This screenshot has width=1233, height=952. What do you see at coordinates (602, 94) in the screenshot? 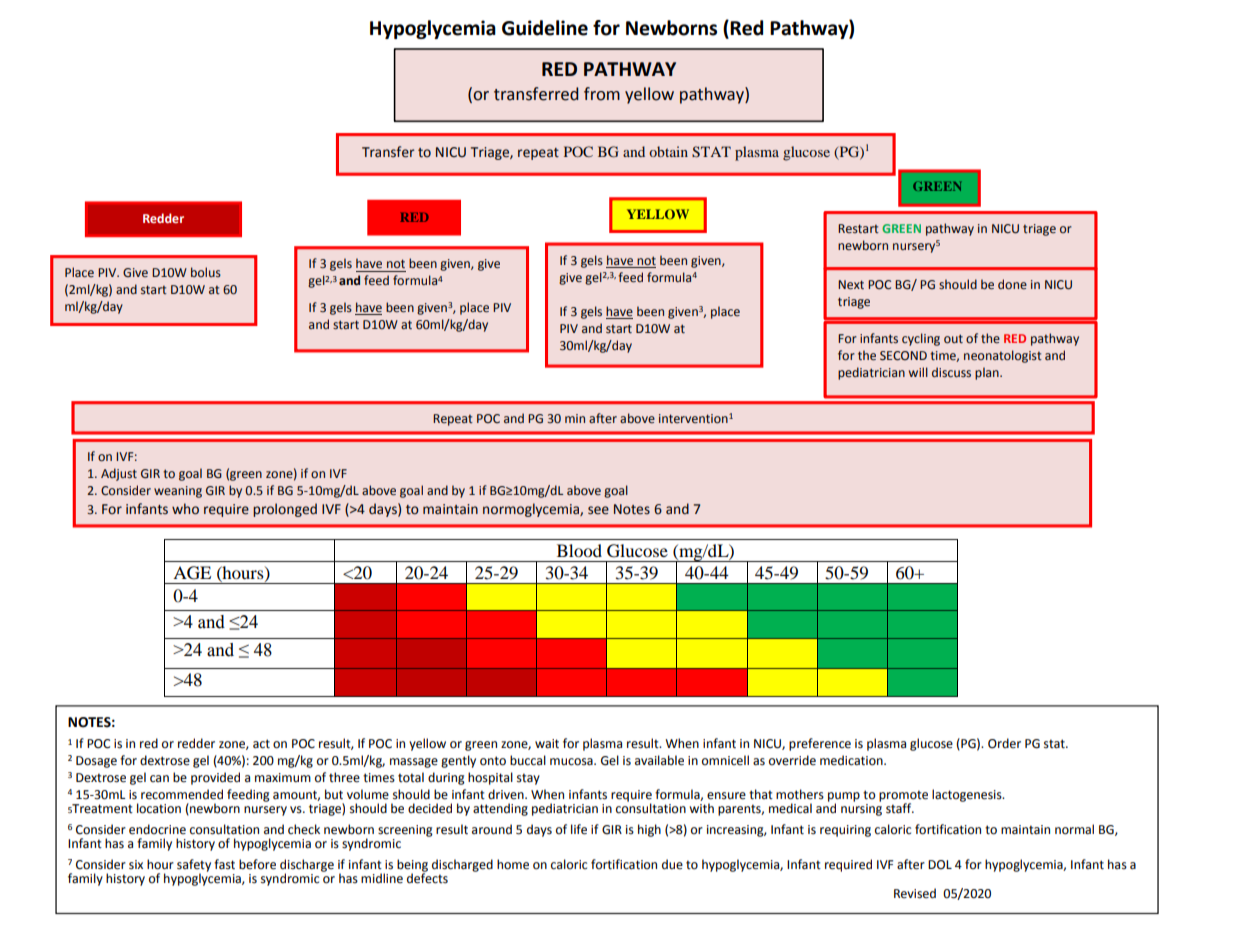
I see `from` at bounding box center [602, 94].
